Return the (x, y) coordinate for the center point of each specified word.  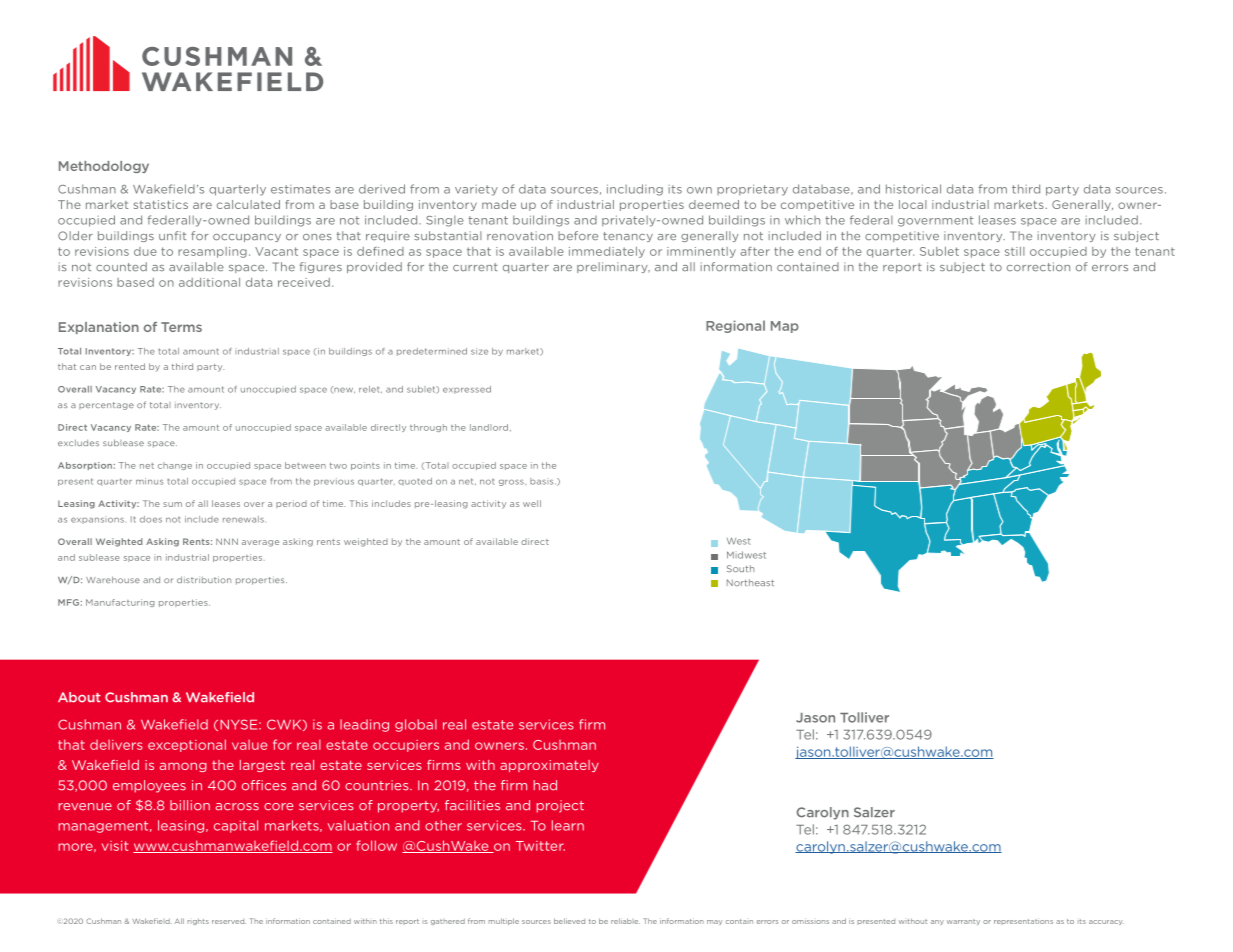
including (635, 190)
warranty (963, 922)
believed (569, 921)
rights (198, 921)
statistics (160, 204)
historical (913, 189)
